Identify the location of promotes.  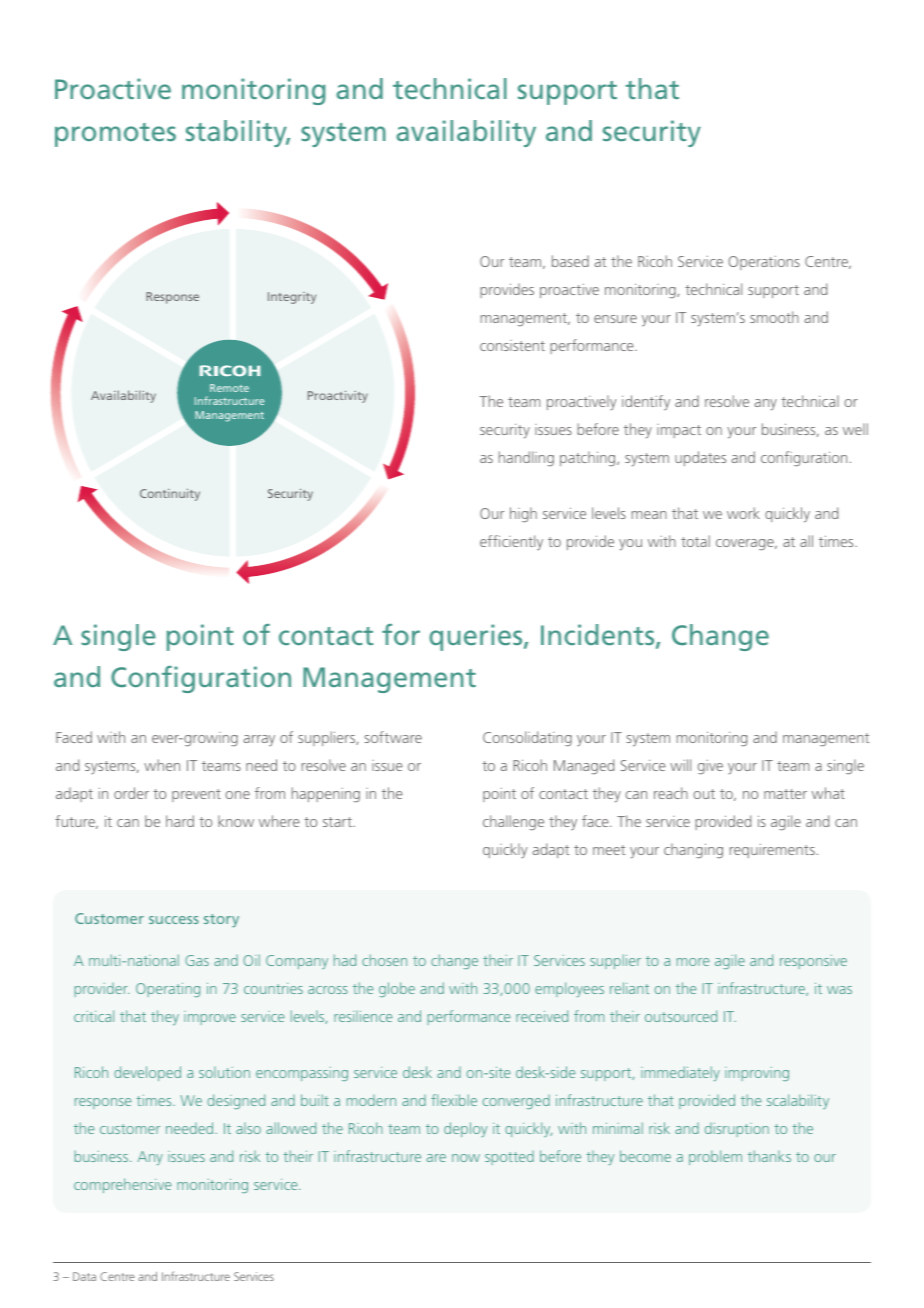
(115, 135).
